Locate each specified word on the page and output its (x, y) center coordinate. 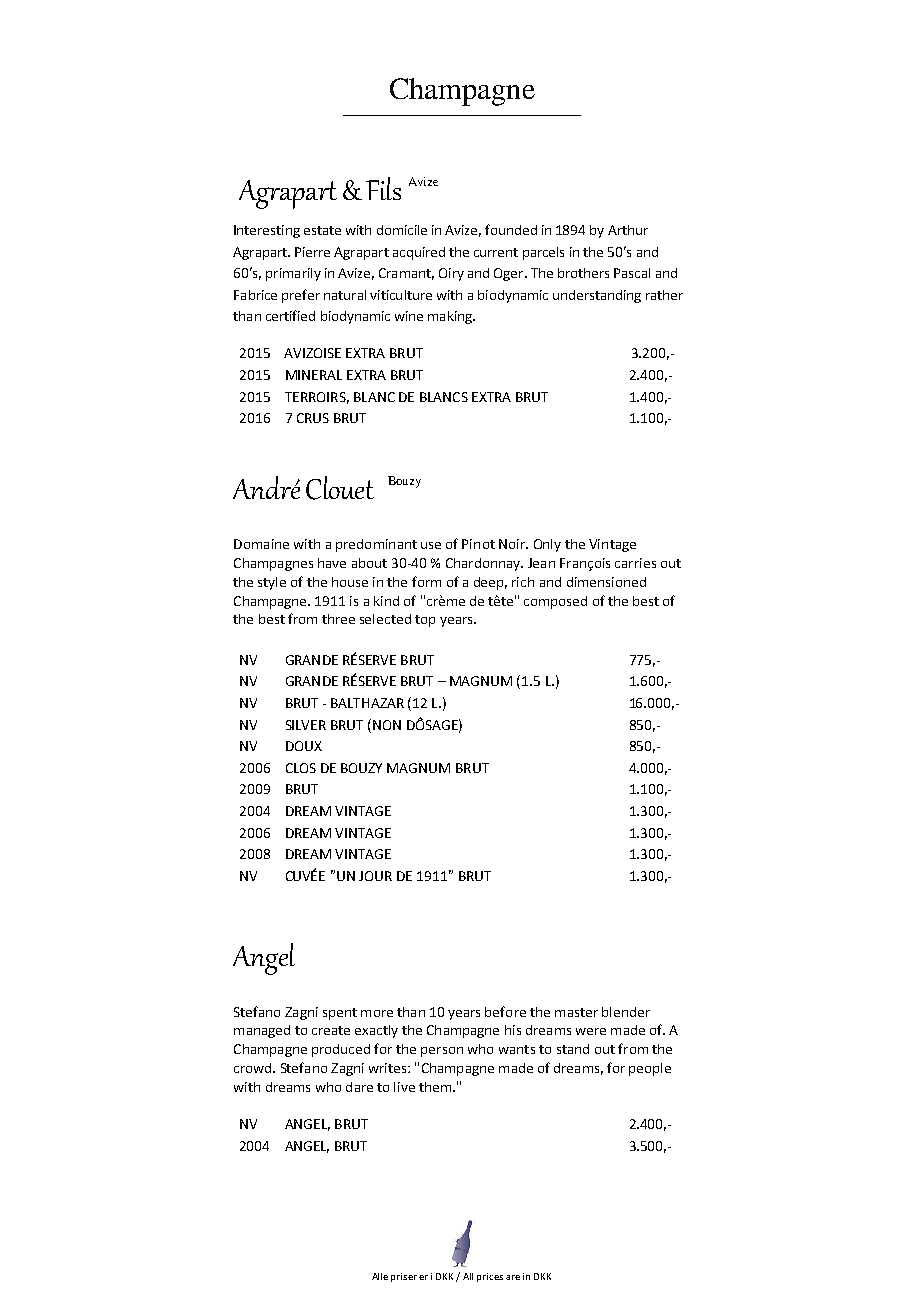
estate (322, 230)
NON (387, 725)
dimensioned (606, 582)
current (496, 252)
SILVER (306, 725)
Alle (380, 1276)
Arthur (628, 230)
